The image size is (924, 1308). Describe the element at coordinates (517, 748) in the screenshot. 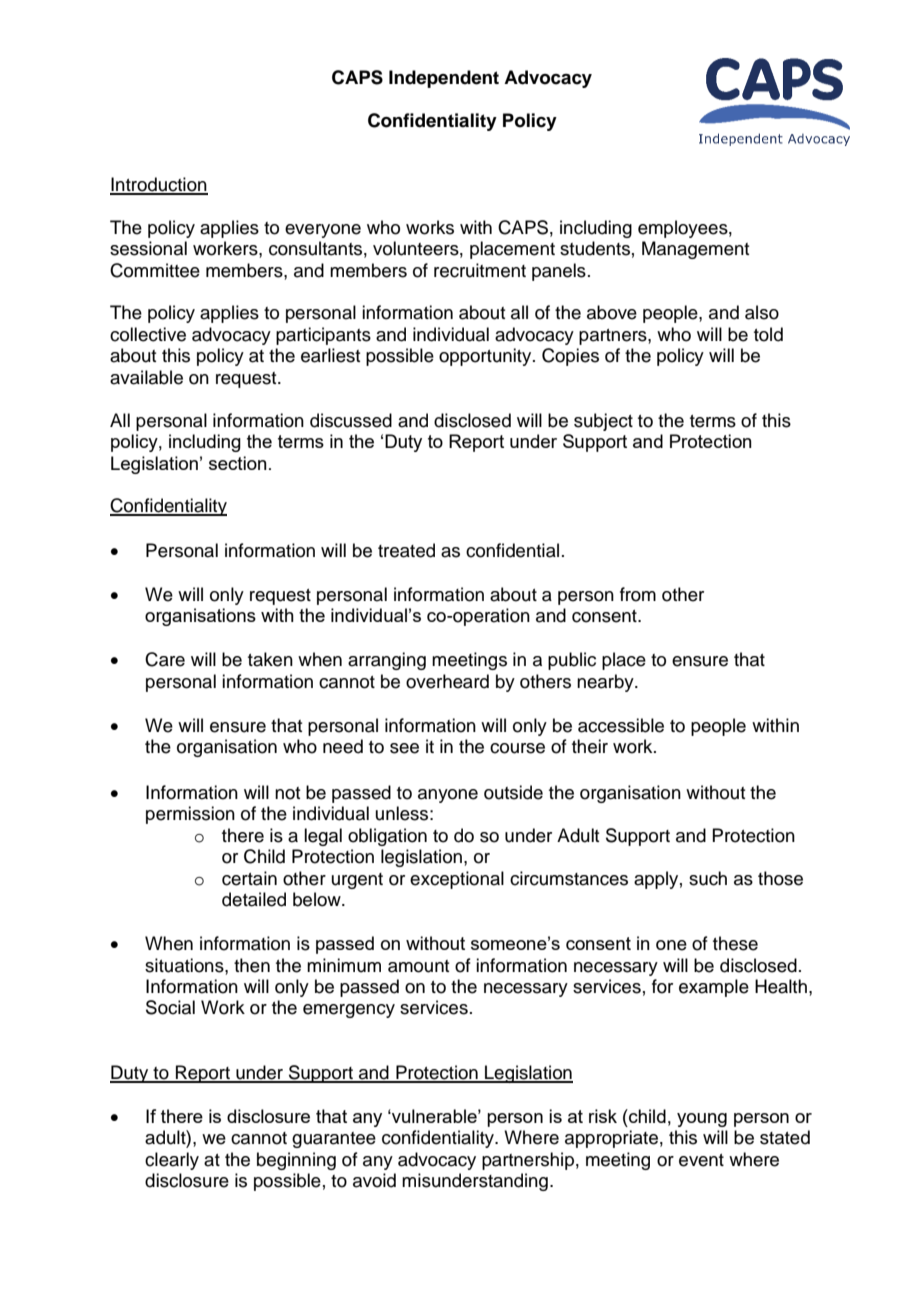

I see `course` at that location.
